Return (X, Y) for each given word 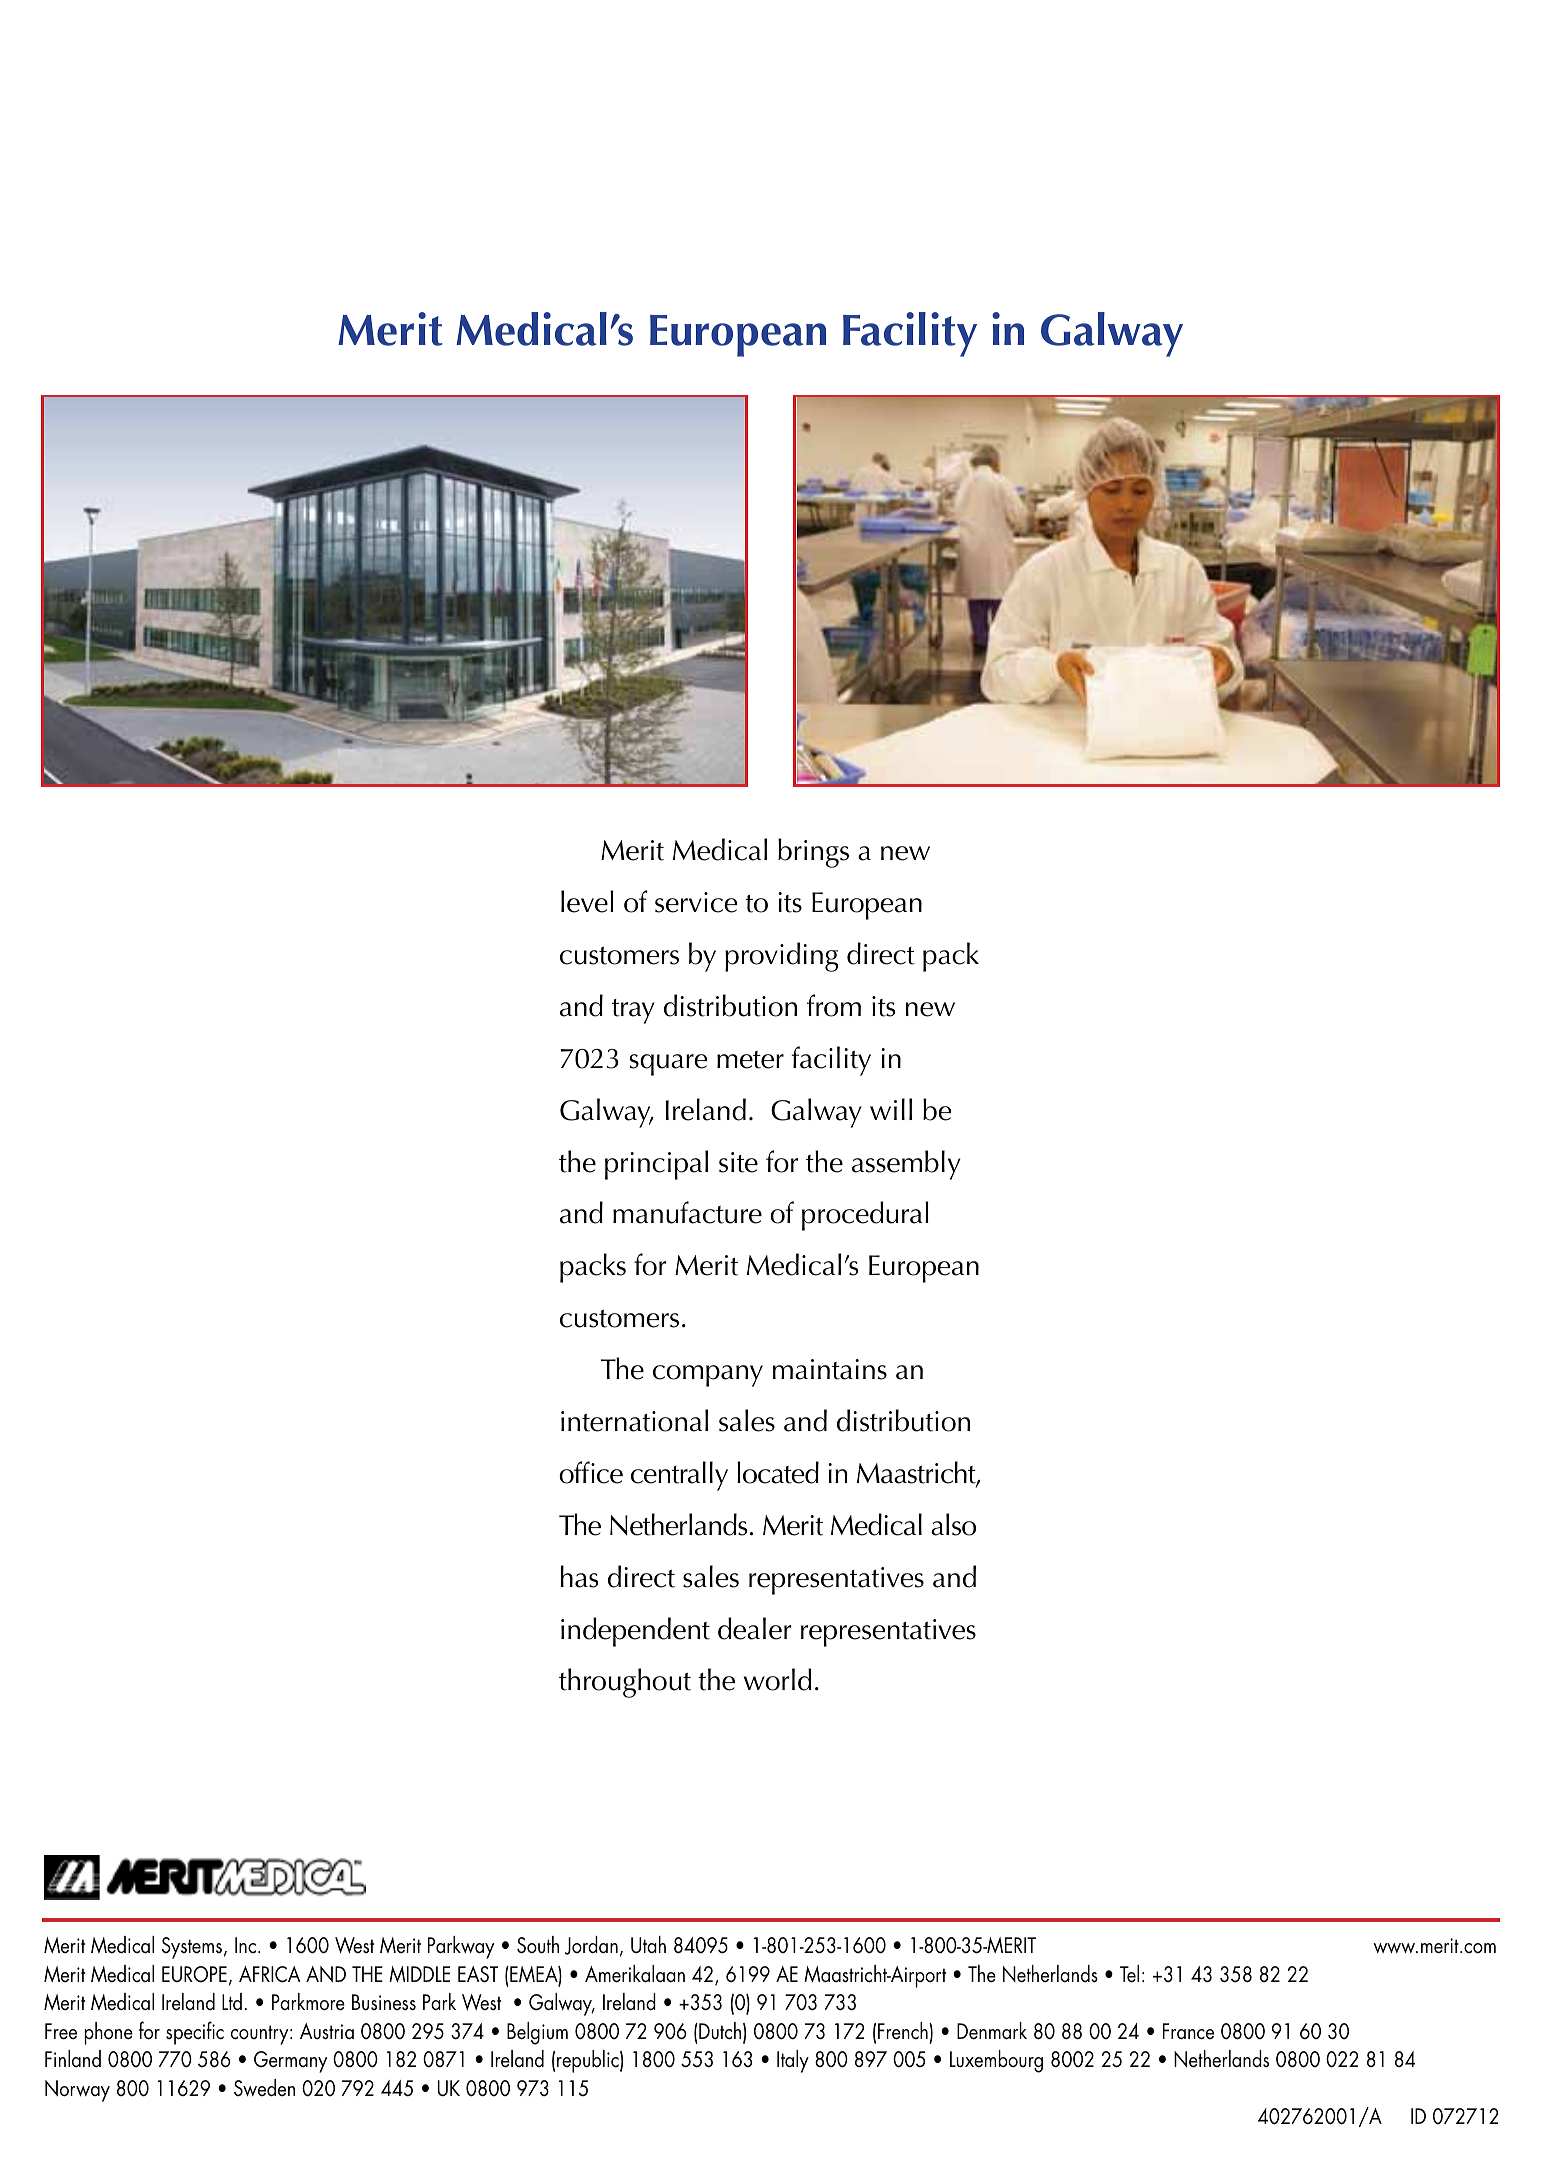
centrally (679, 1476)
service (696, 902)
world (777, 1679)
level (587, 901)
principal (656, 1165)
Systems (193, 1948)
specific (195, 2033)
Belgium (537, 2033)
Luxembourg (996, 2061)
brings (813, 853)
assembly (906, 1165)
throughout (625, 1683)
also (953, 1524)
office (591, 1472)
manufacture (687, 1212)
